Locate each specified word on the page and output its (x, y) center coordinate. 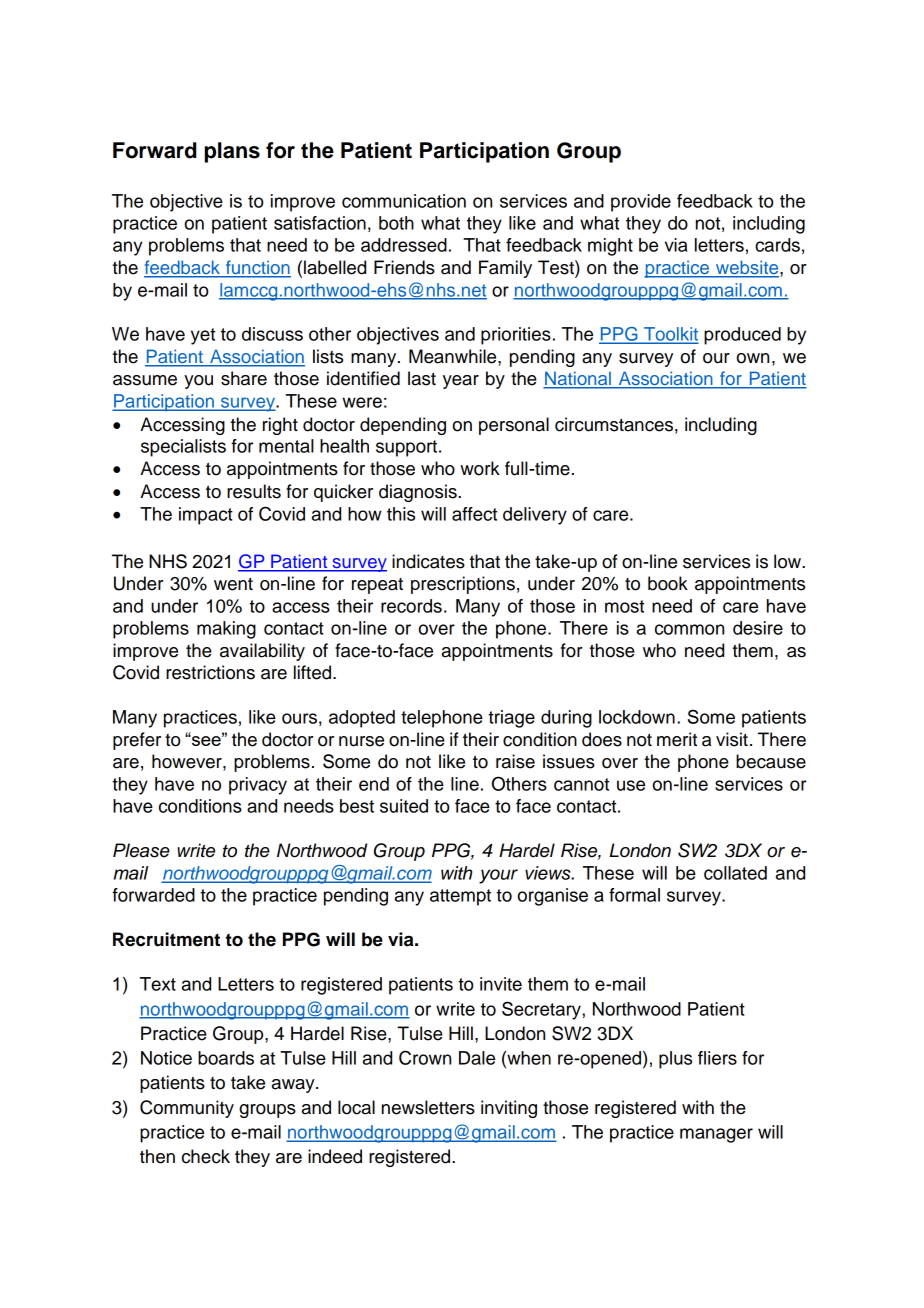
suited (404, 806)
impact (206, 516)
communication (404, 201)
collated (735, 873)
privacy (258, 786)
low (788, 561)
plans (232, 152)
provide (641, 203)
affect (474, 514)
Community (187, 1109)
